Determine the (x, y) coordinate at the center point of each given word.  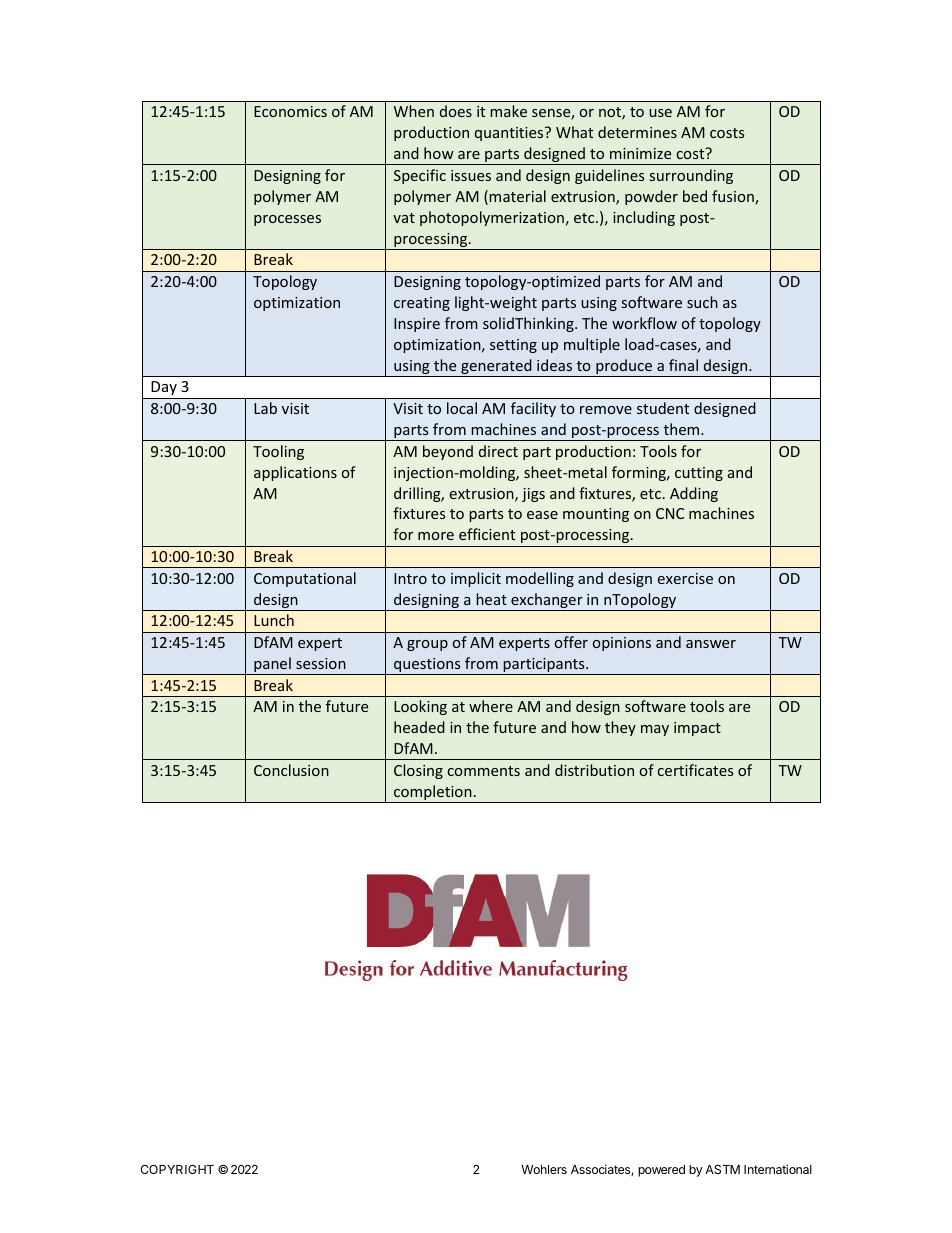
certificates (695, 770)
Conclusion (291, 770)
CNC (670, 513)
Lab (265, 408)
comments (484, 771)
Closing (418, 771)
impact (697, 729)
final (683, 365)
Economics (290, 111)
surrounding (691, 176)
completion (433, 794)
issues (471, 175)
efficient (487, 534)
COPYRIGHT (177, 1169)
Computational (305, 579)
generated (496, 368)
